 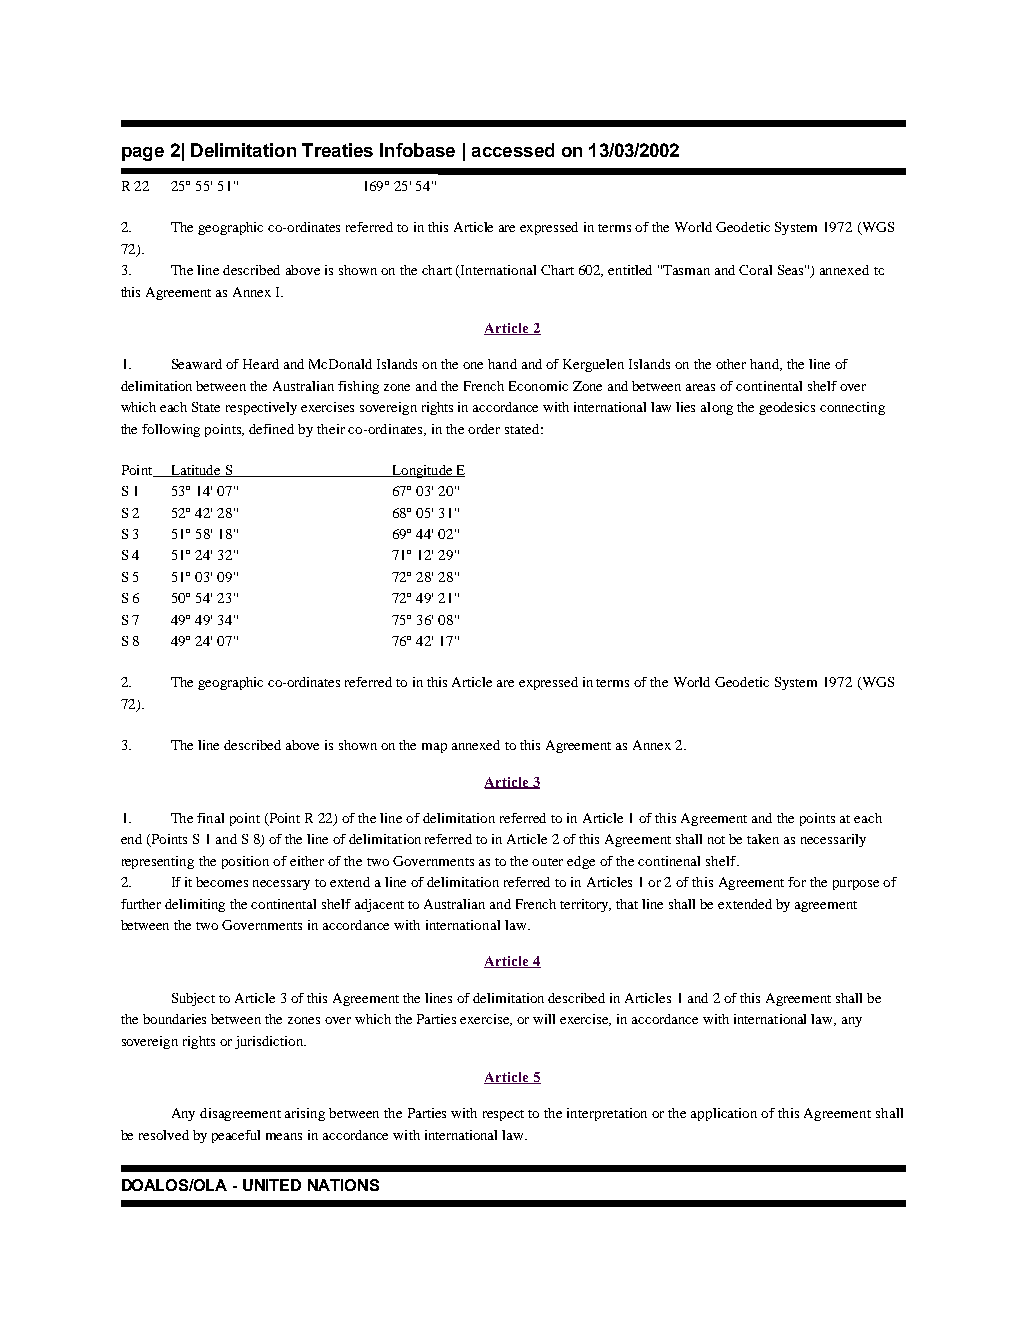 I want to click on Longitude, so click(x=422, y=471).
